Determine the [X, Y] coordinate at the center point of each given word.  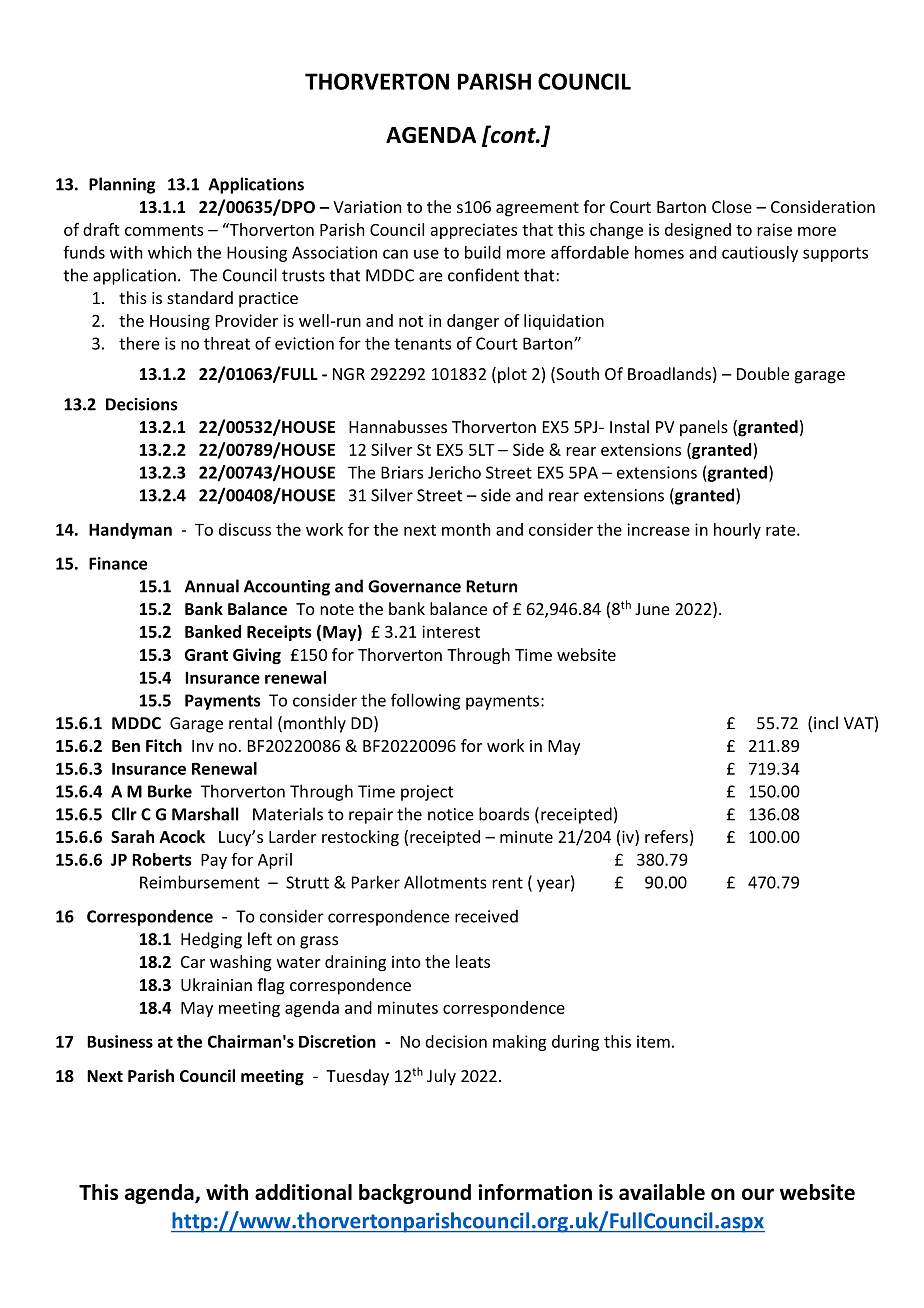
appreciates [473, 231]
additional [303, 1192]
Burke [170, 791]
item [653, 1041]
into [406, 962]
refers [666, 836]
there [139, 343]
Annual [212, 586]
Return [491, 586]
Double [763, 373]
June [652, 609]
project [427, 793]
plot [512, 375]
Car [193, 962]
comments [164, 230]
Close [732, 206]
